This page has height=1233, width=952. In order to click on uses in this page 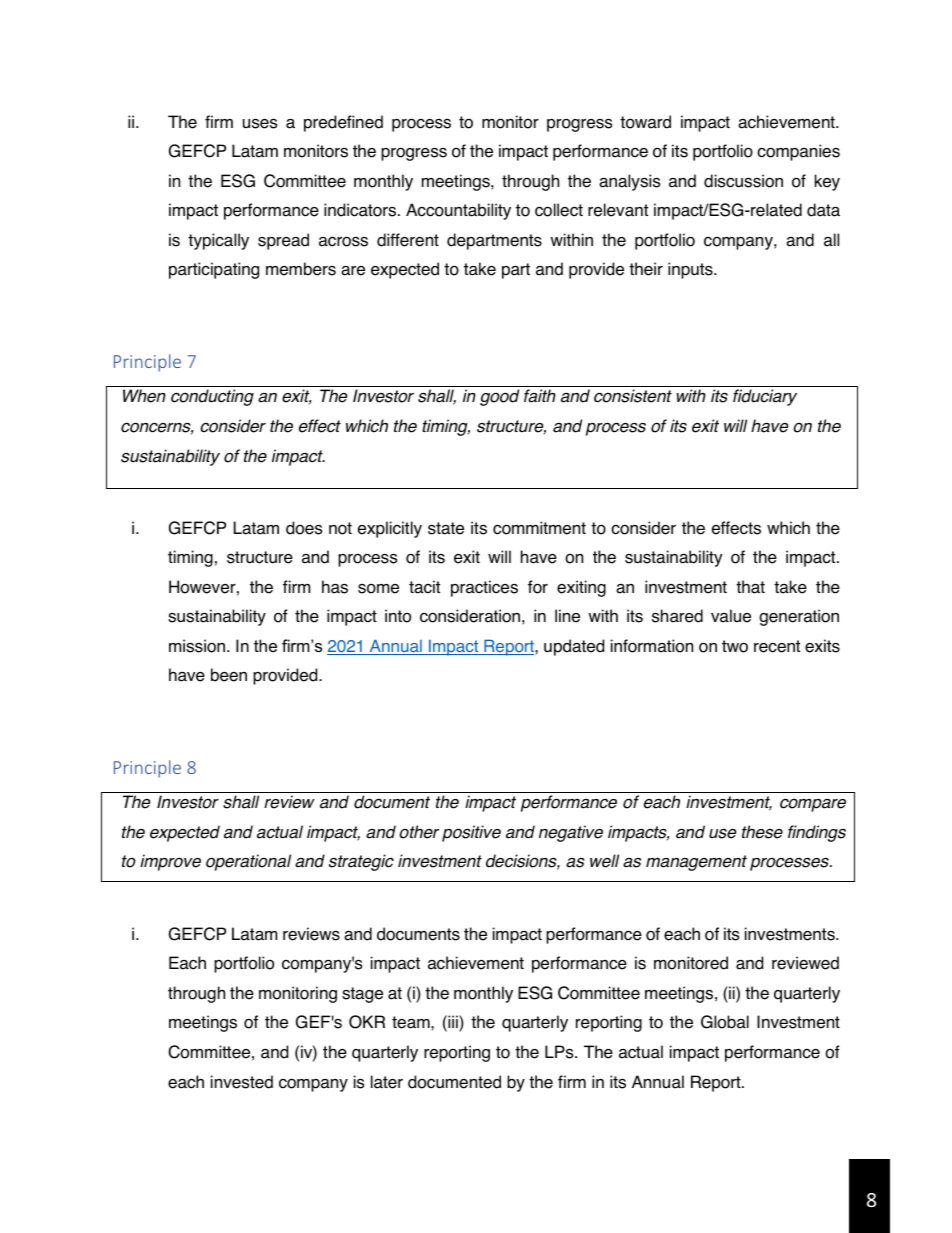, I will do `click(260, 124)`.
